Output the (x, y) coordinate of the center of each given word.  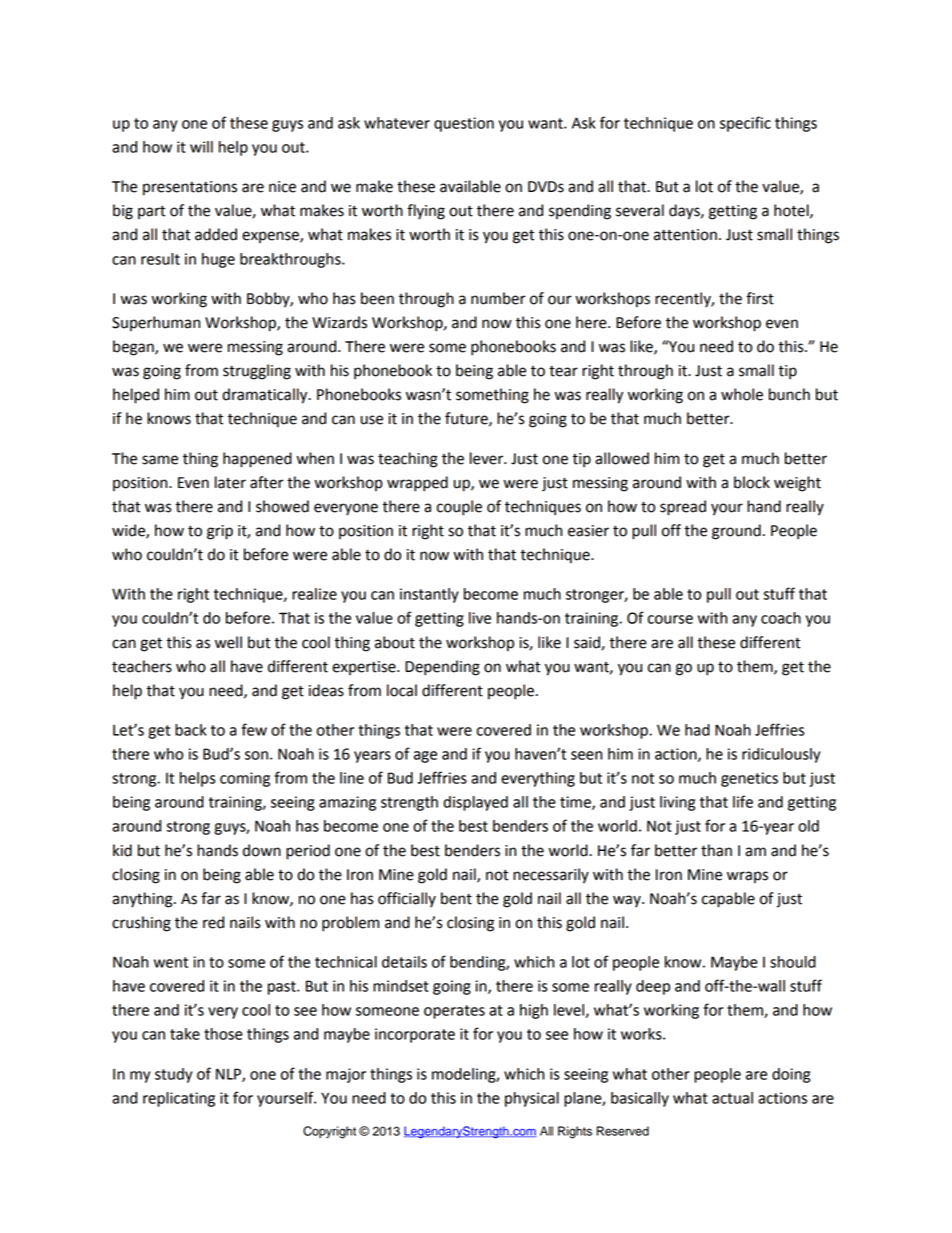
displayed (475, 803)
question (464, 124)
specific (745, 124)
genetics (749, 779)
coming (245, 779)
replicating (179, 1099)
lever (488, 458)
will (201, 147)
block (752, 482)
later (230, 482)
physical (532, 1099)
